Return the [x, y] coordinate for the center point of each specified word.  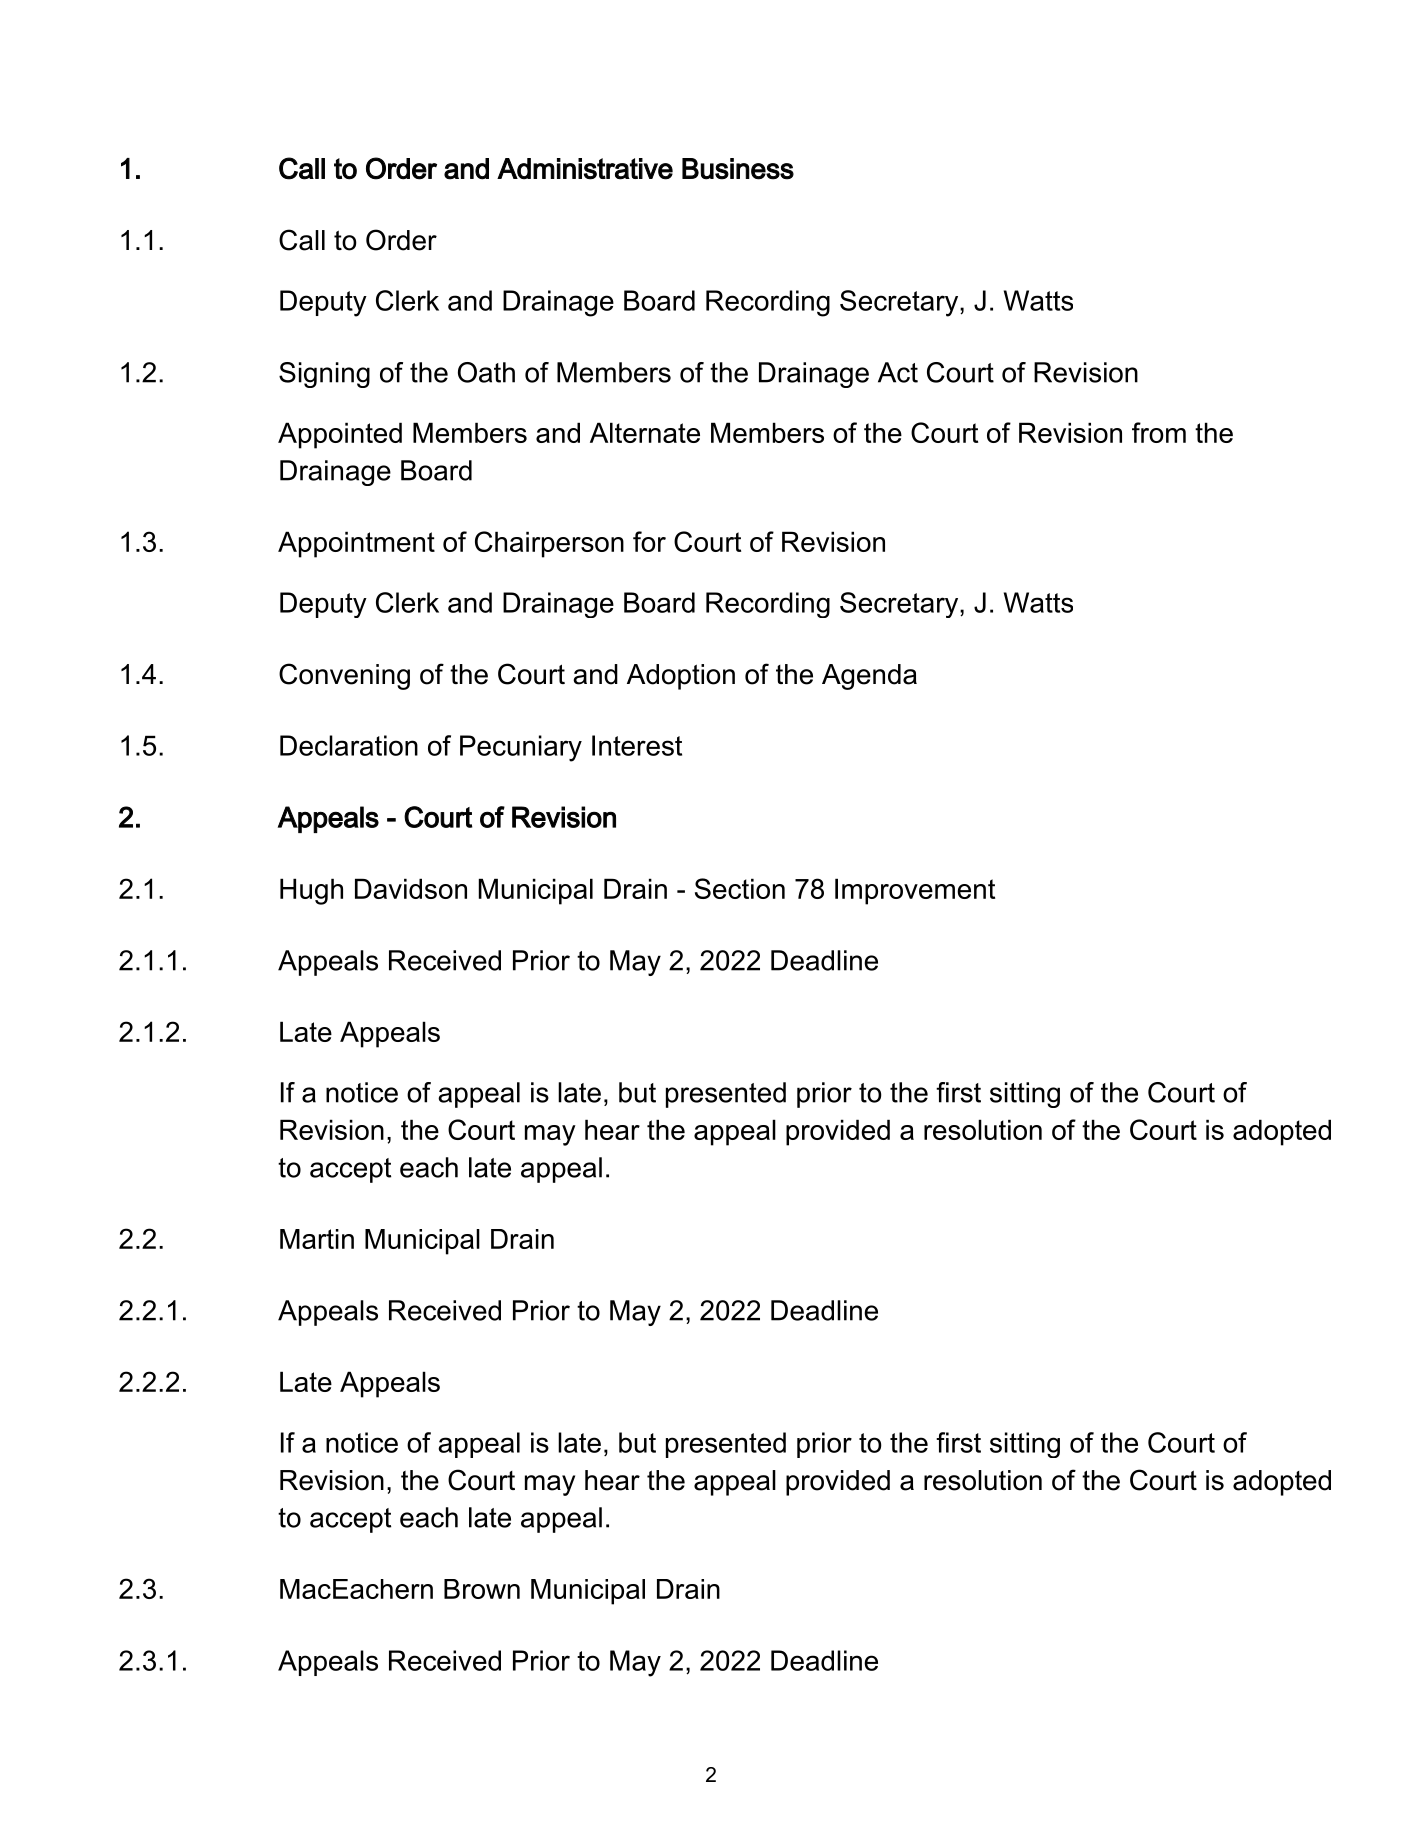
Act [898, 372]
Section [740, 888]
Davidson [411, 888]
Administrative [585, 169]
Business [738, 169]
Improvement [915, 891]
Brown [482, 1589]
